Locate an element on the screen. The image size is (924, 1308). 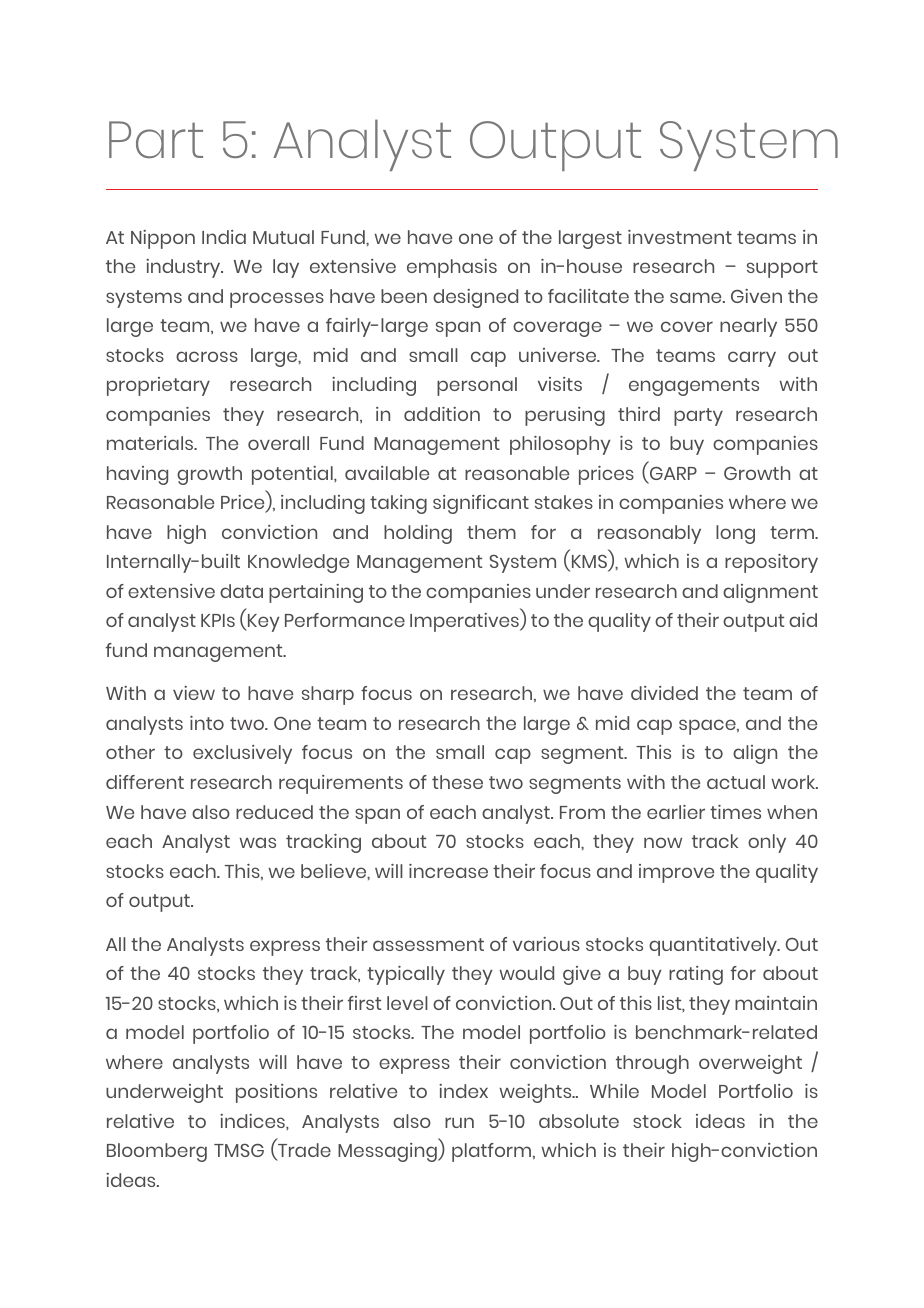
industry is located at coordinates (184, 268).
